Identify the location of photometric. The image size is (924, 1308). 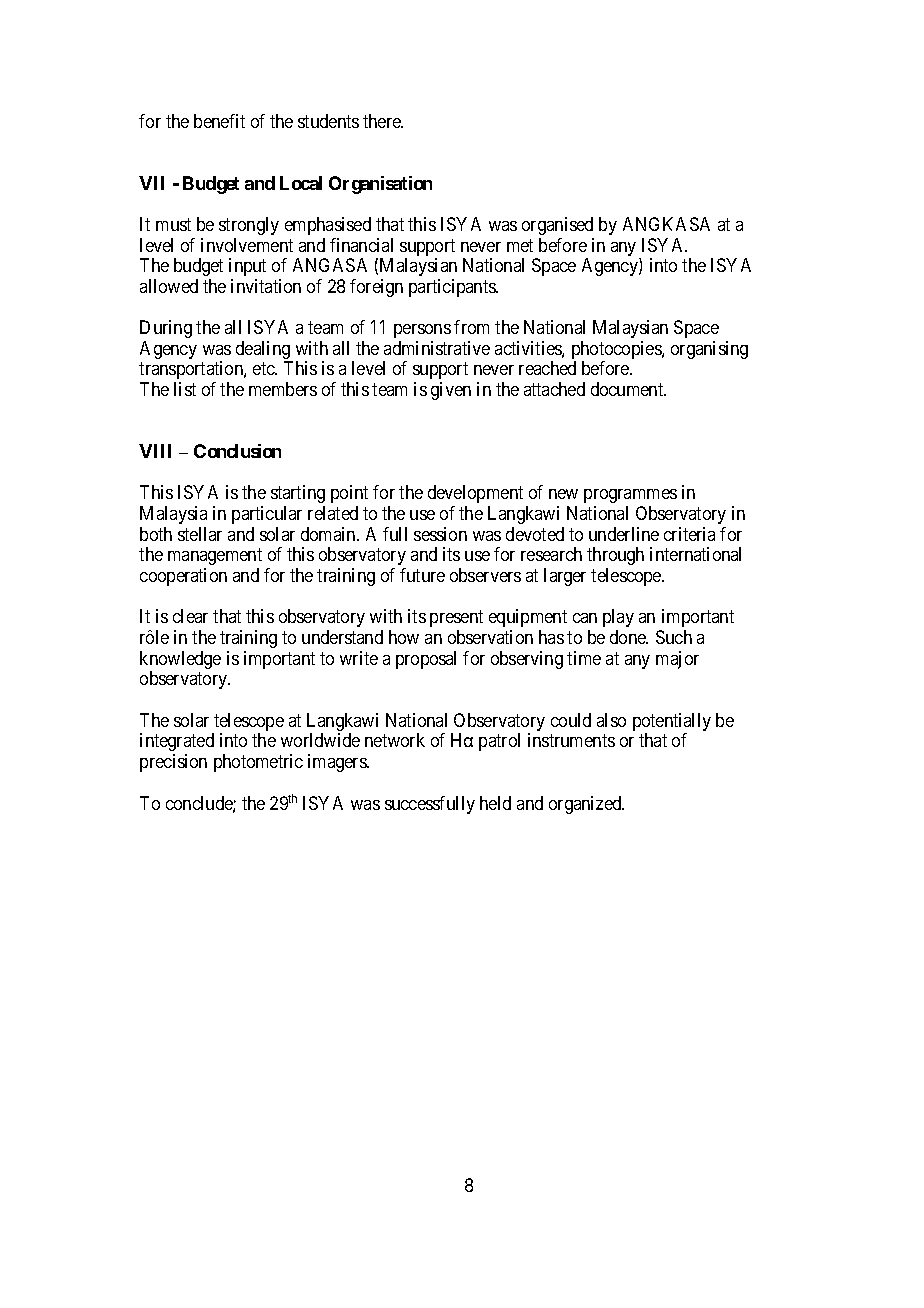
(258, 763).
